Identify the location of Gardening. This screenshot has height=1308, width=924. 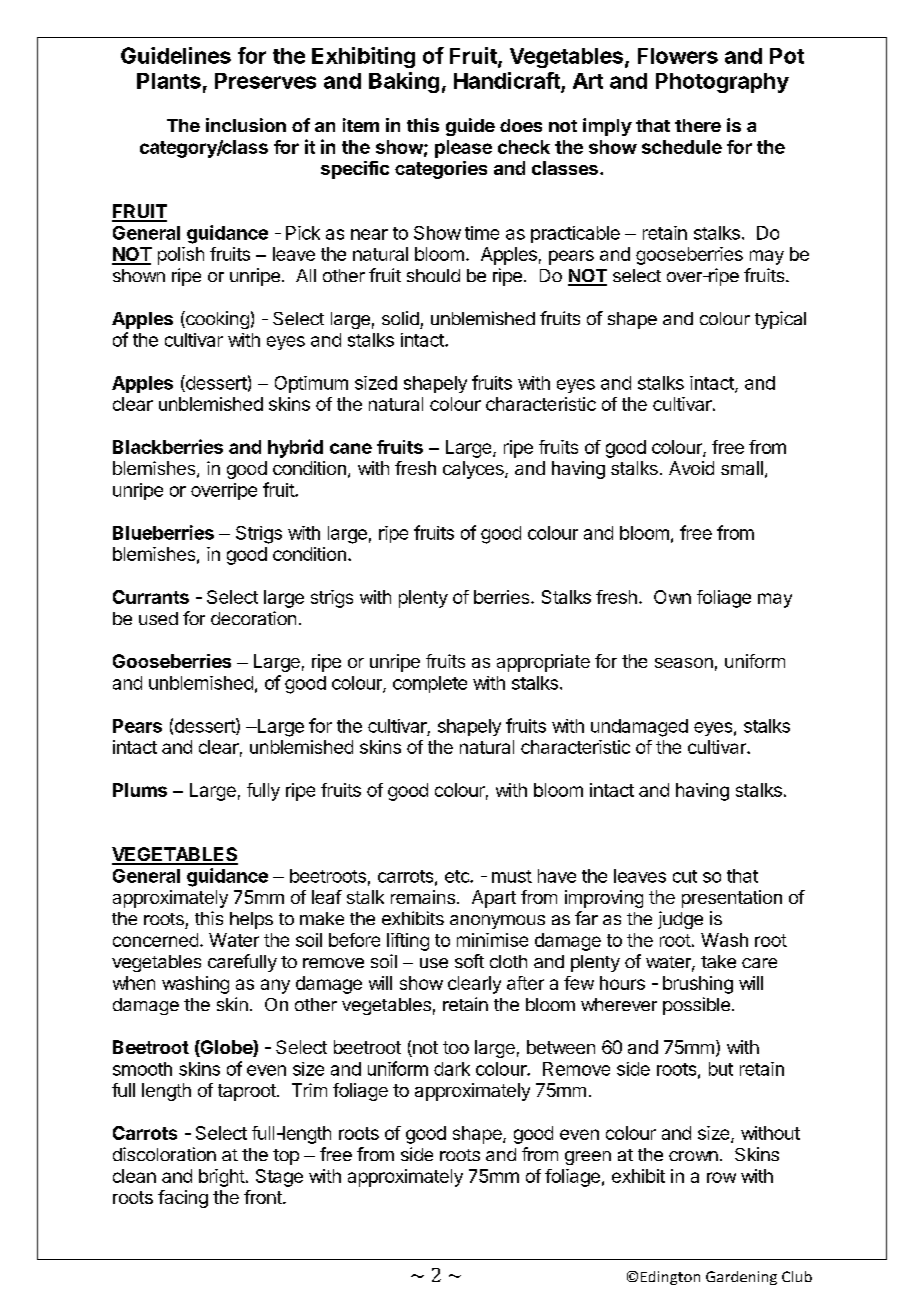
(741, 1278).
